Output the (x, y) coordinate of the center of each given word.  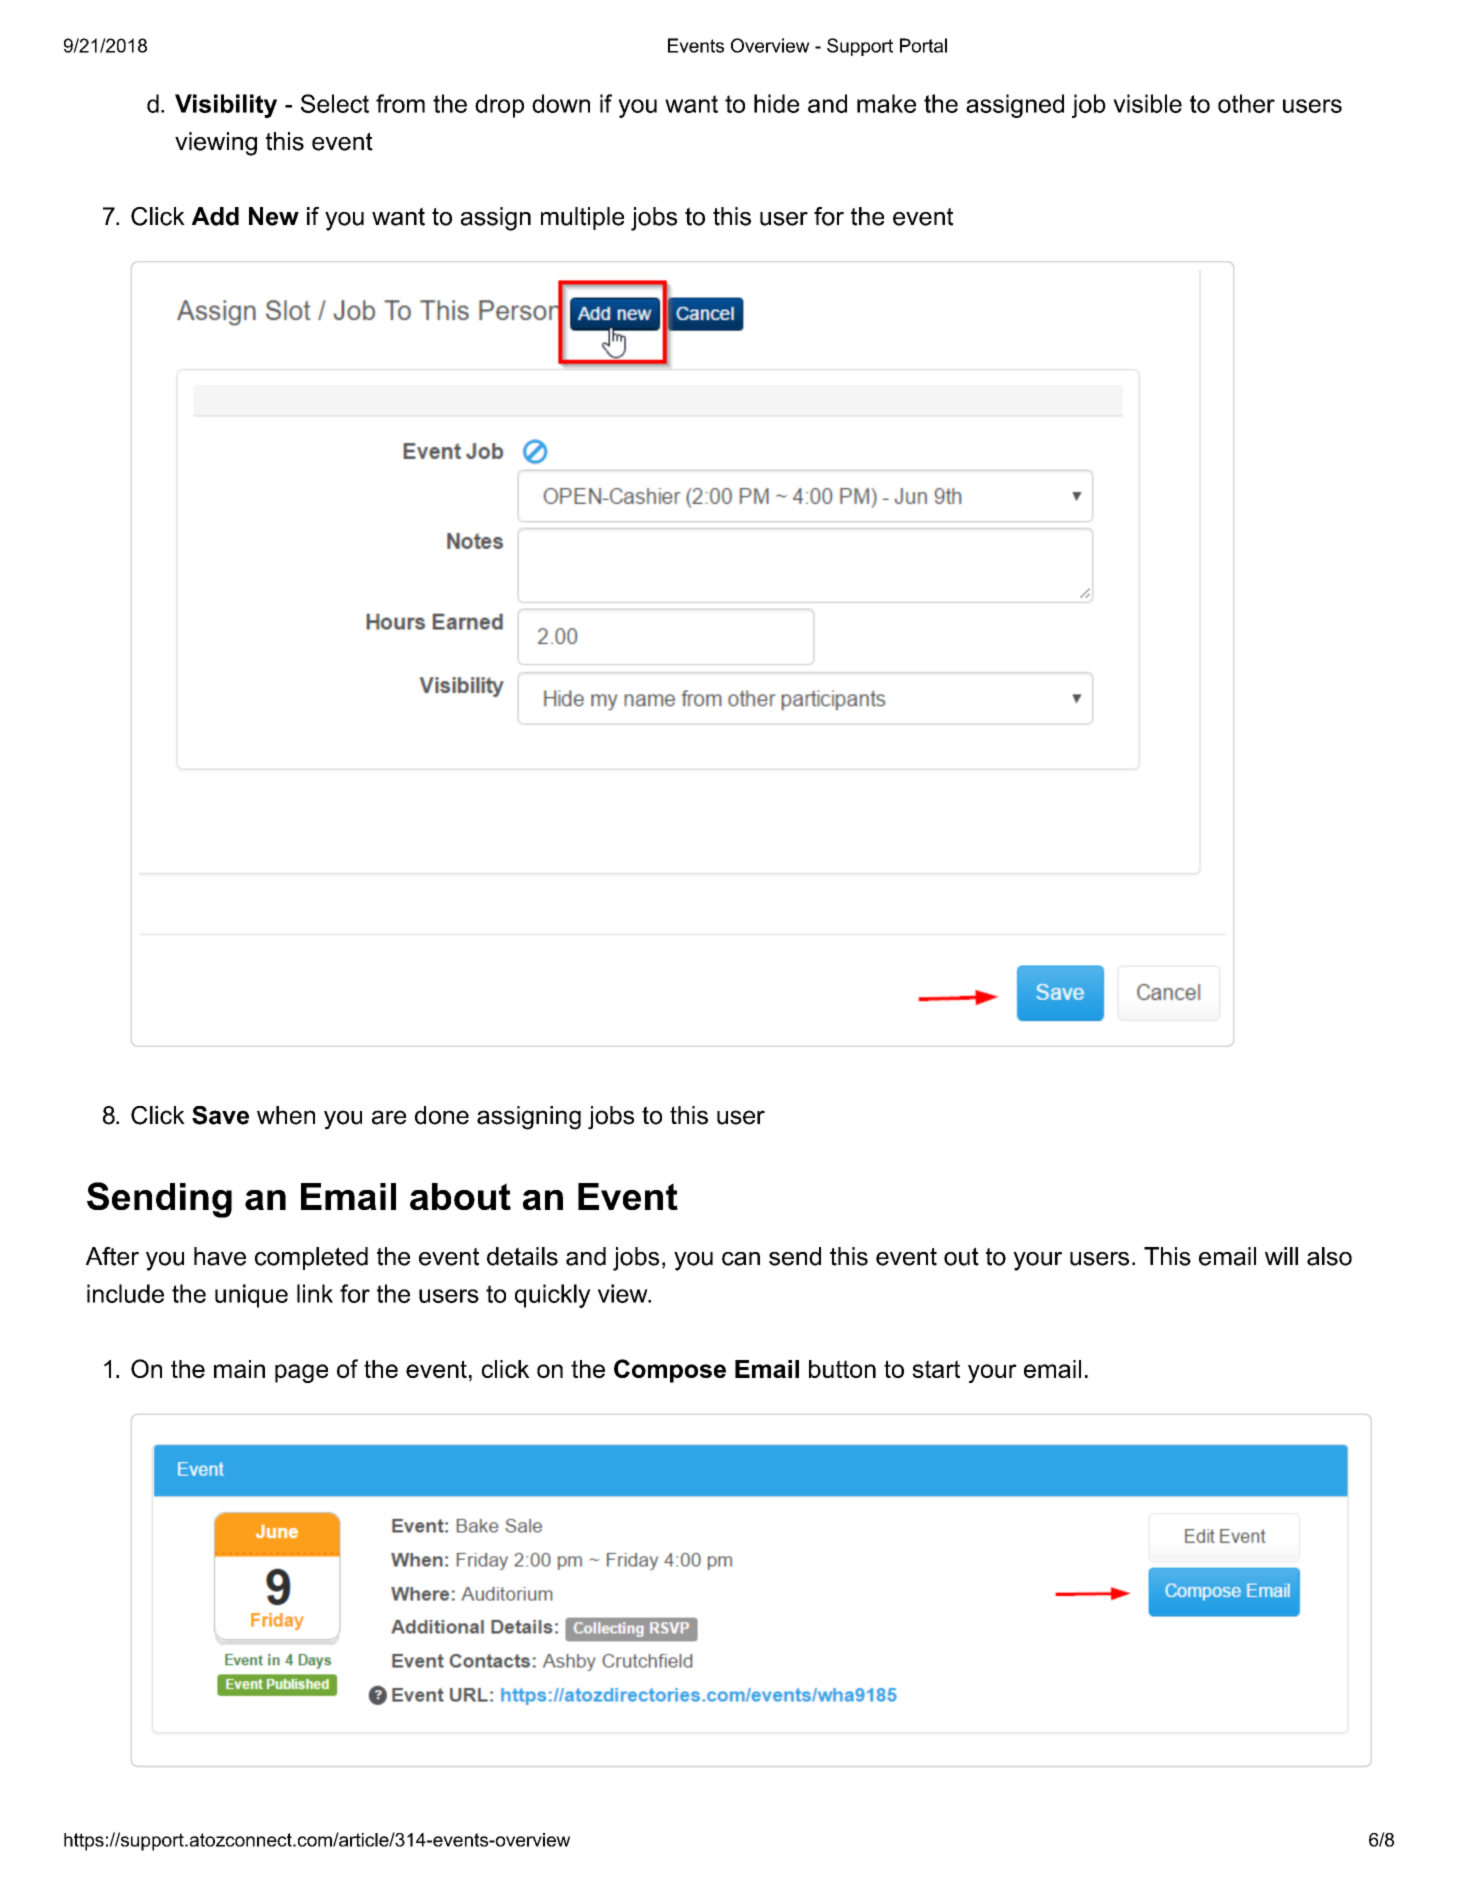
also (1329, 1256)
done (442, 1115)
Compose (670, 1371)
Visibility (226, 106)
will (1281, 1256)
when (286, 1115)
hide (776, 103)
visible (1147, 103)
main (239, 1369)
